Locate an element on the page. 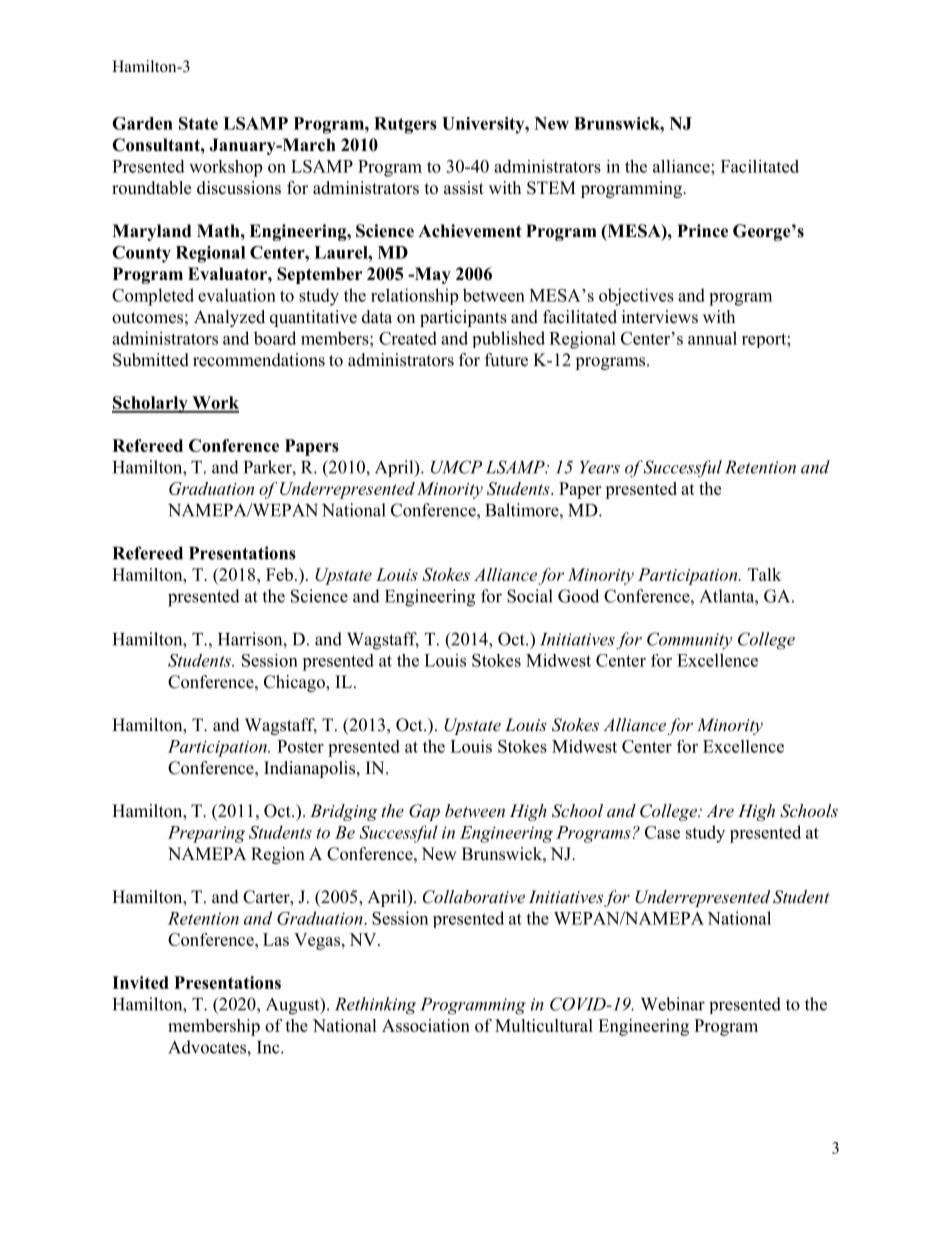  Social is located at coordinates (530, 596).
